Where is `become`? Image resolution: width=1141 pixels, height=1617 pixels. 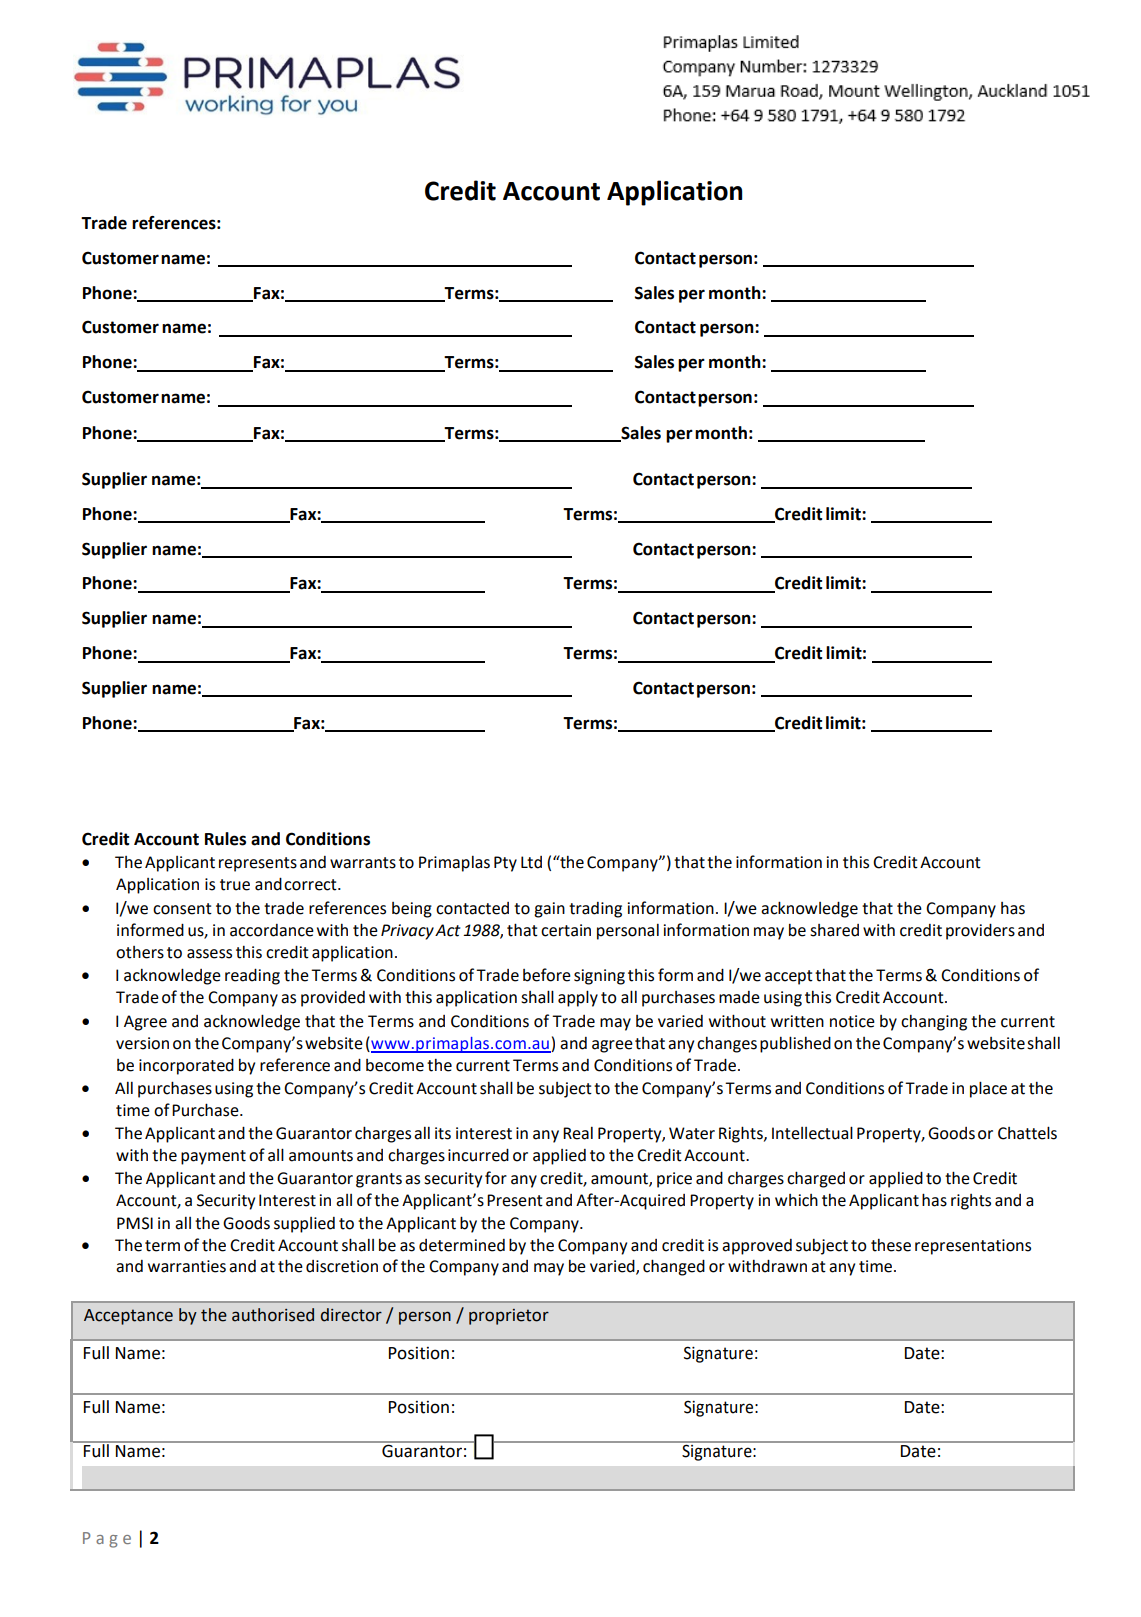
become is located at coordinates (395, 1065).
